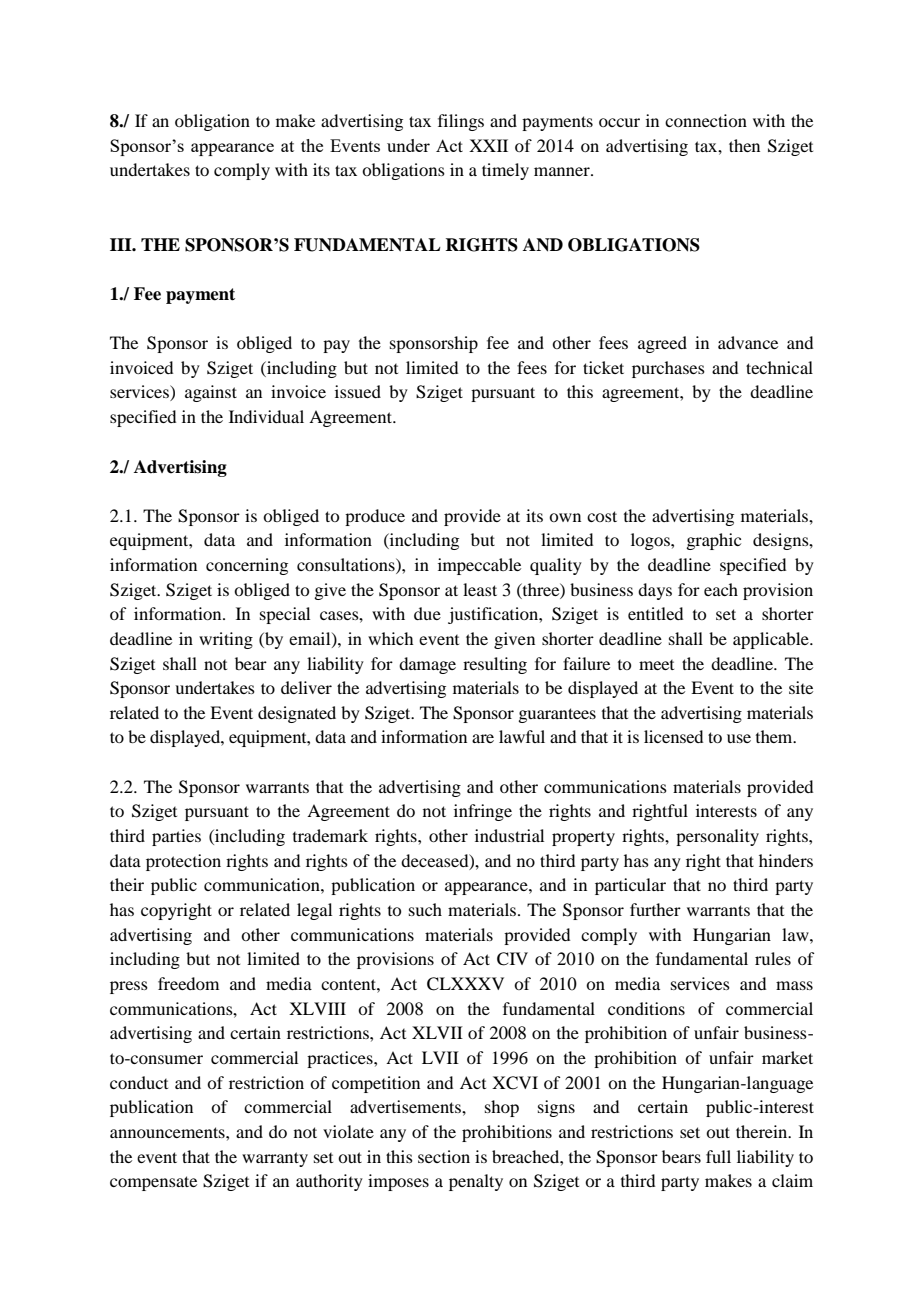 Image resolution: width=924 pixels, height=1308 pixels. What do you see at coordinates (226, 640) in the page?
I see `writing` at bounding box center [226, 640].
